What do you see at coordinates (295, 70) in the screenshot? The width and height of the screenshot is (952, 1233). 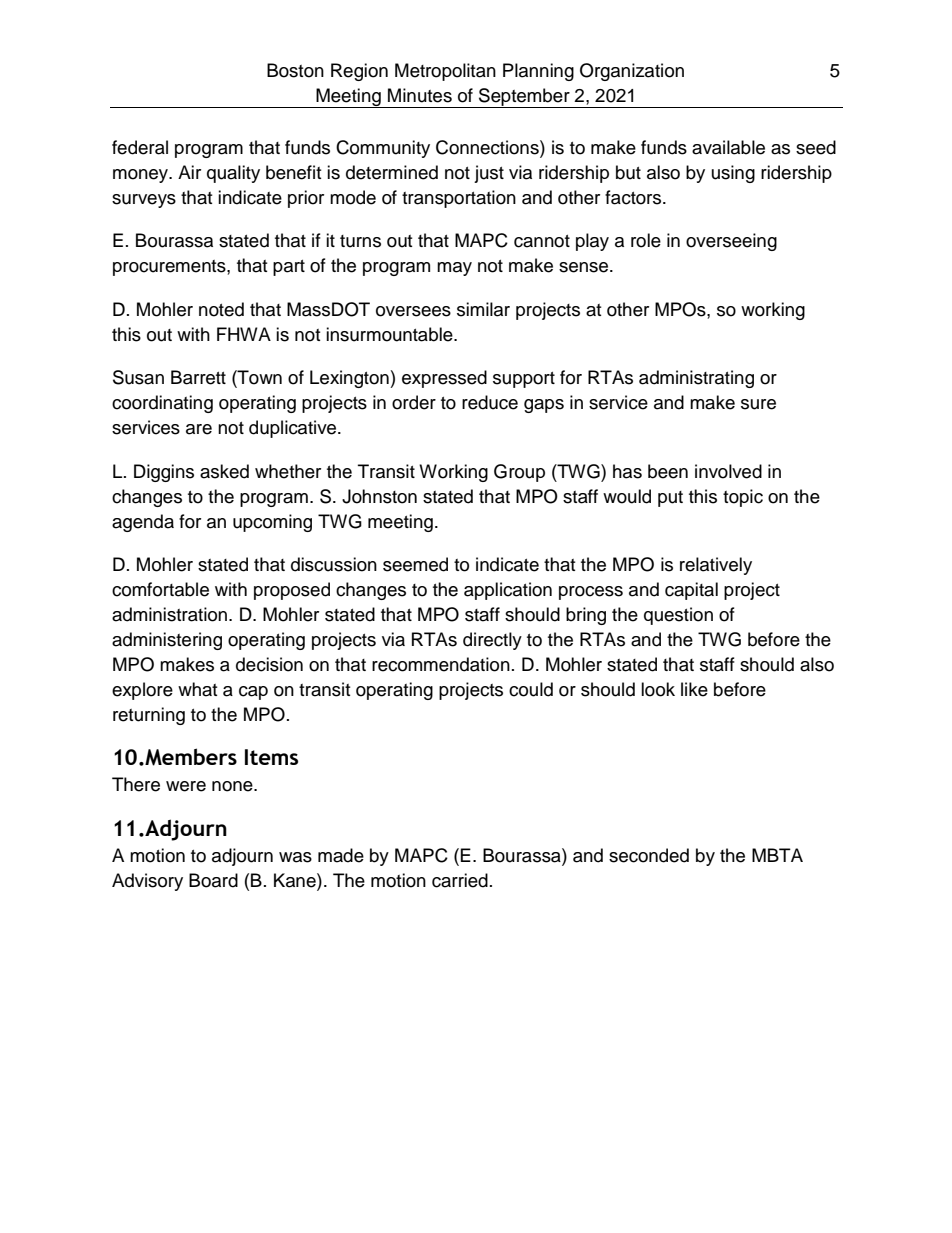 I see `Boston` at bounding box center [295, 70].
